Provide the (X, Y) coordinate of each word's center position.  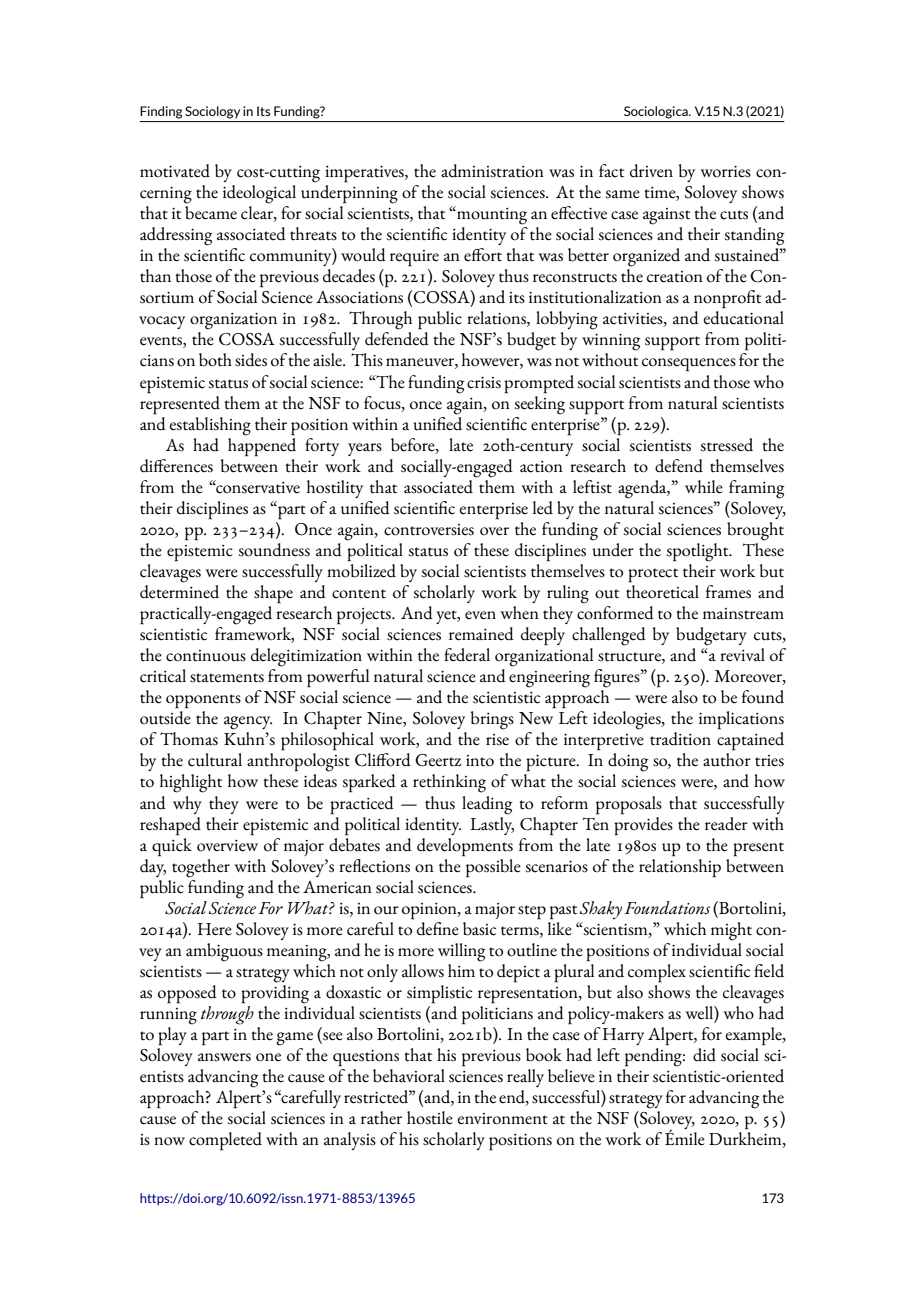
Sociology (212, 112)
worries (725, 172)
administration (492, 171)
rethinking (449, 783)
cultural (215, 760)
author (727, 760)
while (704, 487)
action (541, 467)
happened (262, 446)
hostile (430, 1118)
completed (225, 1141)
